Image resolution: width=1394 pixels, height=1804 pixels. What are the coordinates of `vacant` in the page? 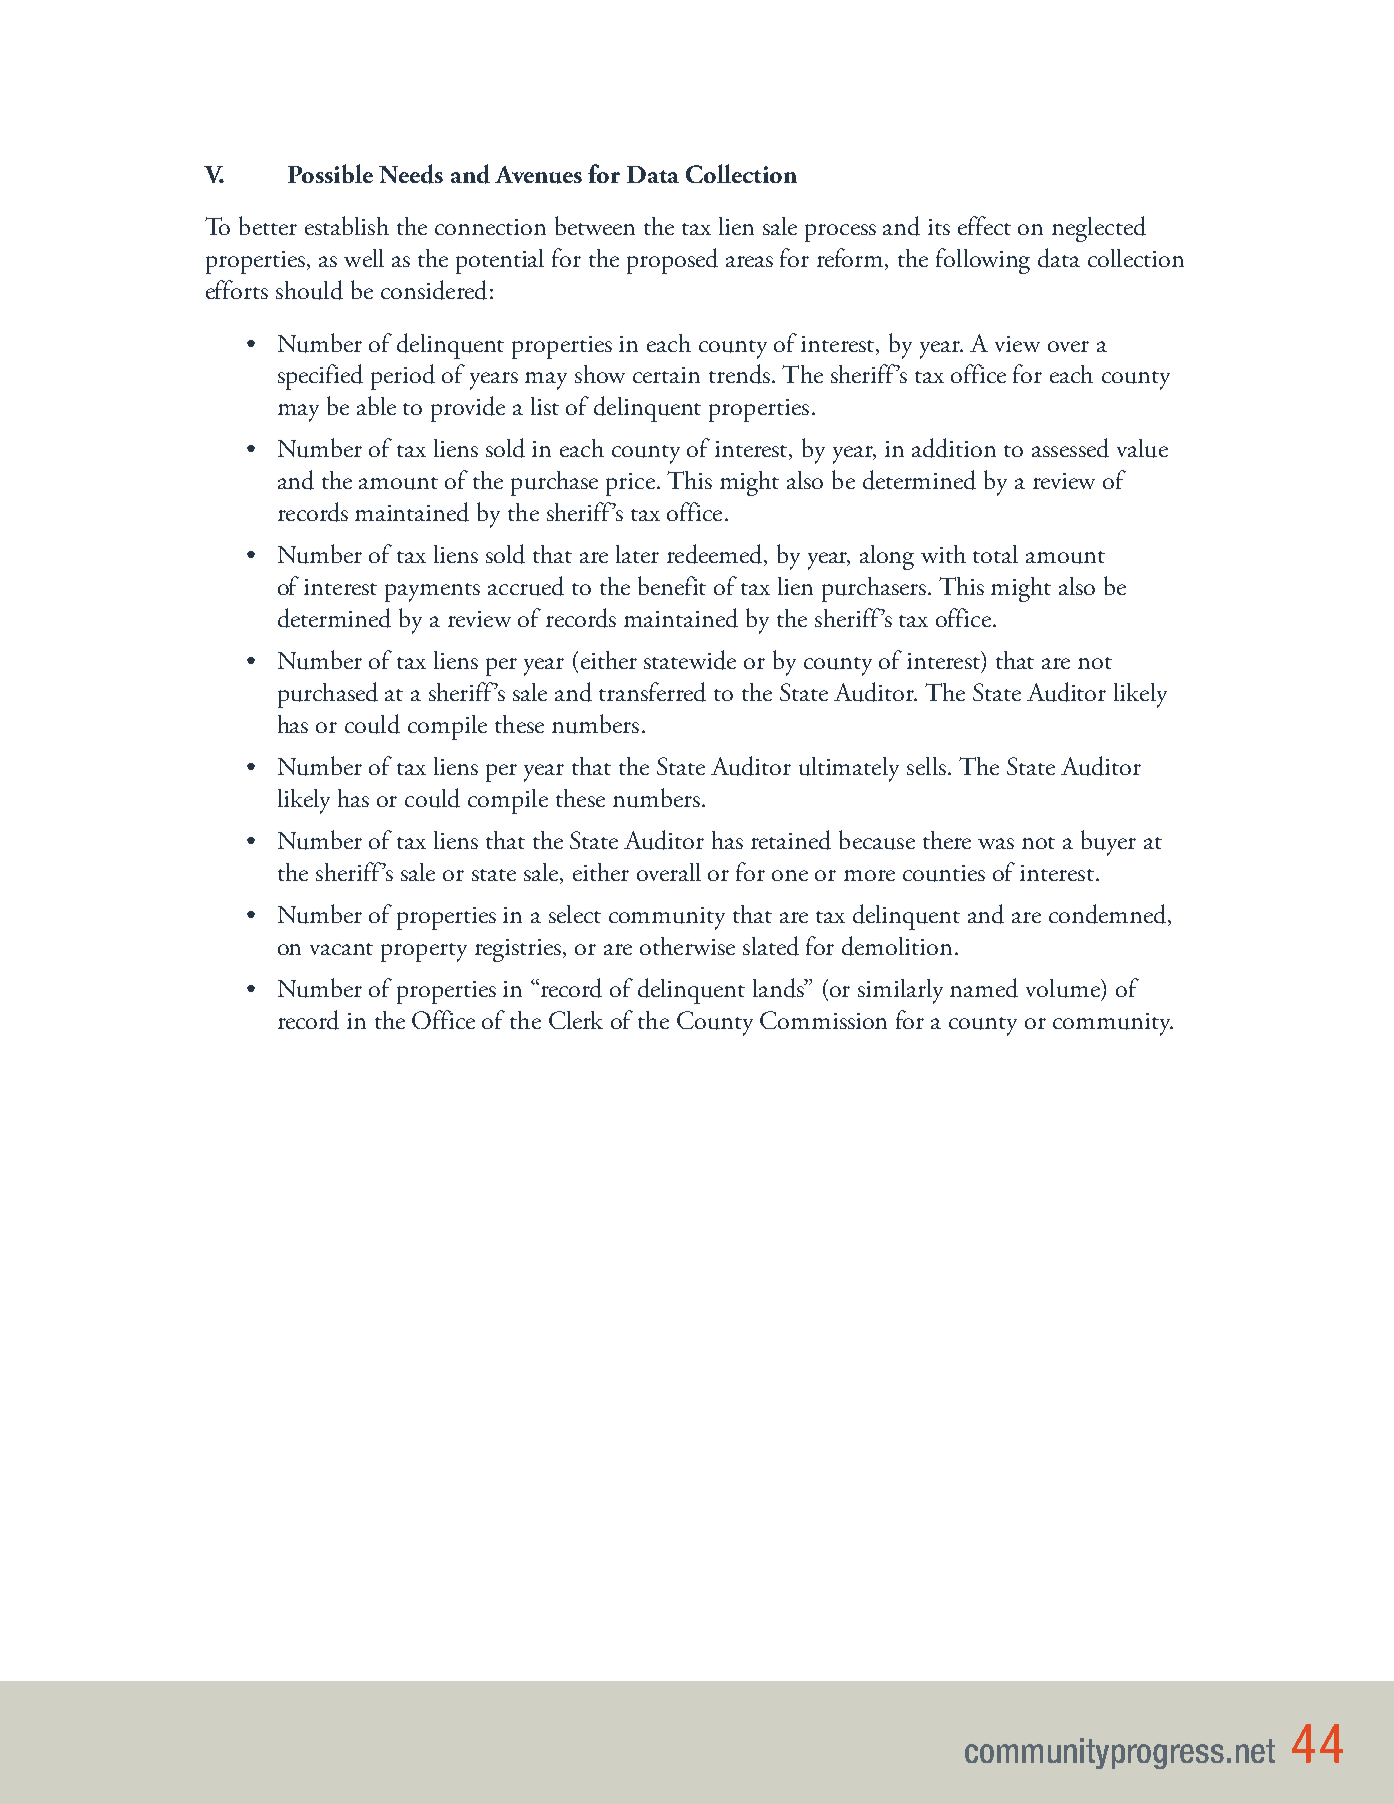 It's located at (341, 949).
